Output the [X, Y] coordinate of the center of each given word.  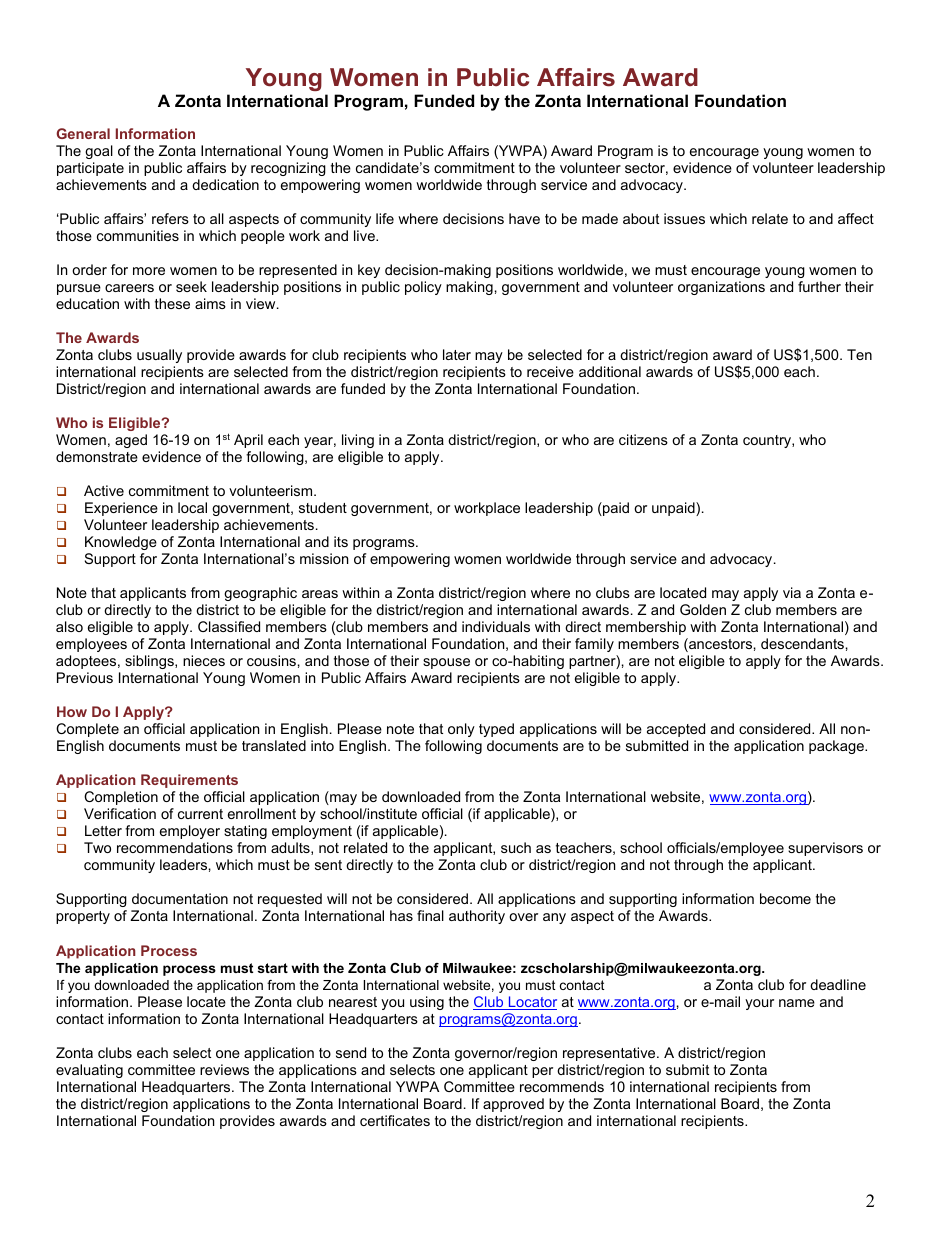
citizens [643, 439]
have [524, 218]
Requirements [189, 781]
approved [513, 1105]
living [358, 441]
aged [131, 441]
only [461, 730]
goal [99, 152]
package [837, 747]
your [759, 1004]
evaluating [89, 1071]
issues [684, 218]
